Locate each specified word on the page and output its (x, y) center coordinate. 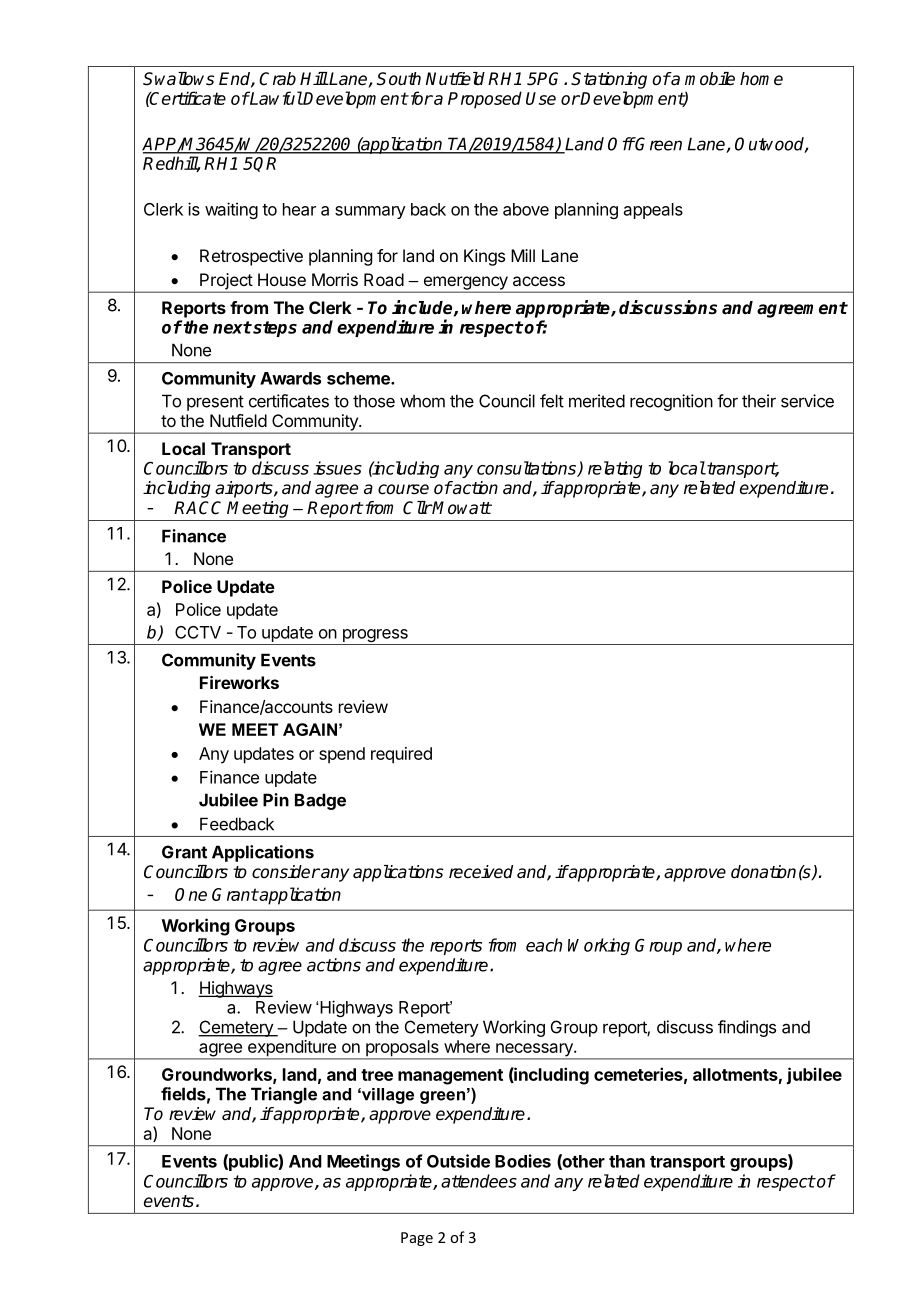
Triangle (284, 1095)
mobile (710, 79)
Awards (290, 378)
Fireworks (239, 682)
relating (615, 469)
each (544, 945)
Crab (277, 79)
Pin (276, 800)
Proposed (485, 100)
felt (552, 401)
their (759, 401)
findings (747, 1028)
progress (375, 637)
